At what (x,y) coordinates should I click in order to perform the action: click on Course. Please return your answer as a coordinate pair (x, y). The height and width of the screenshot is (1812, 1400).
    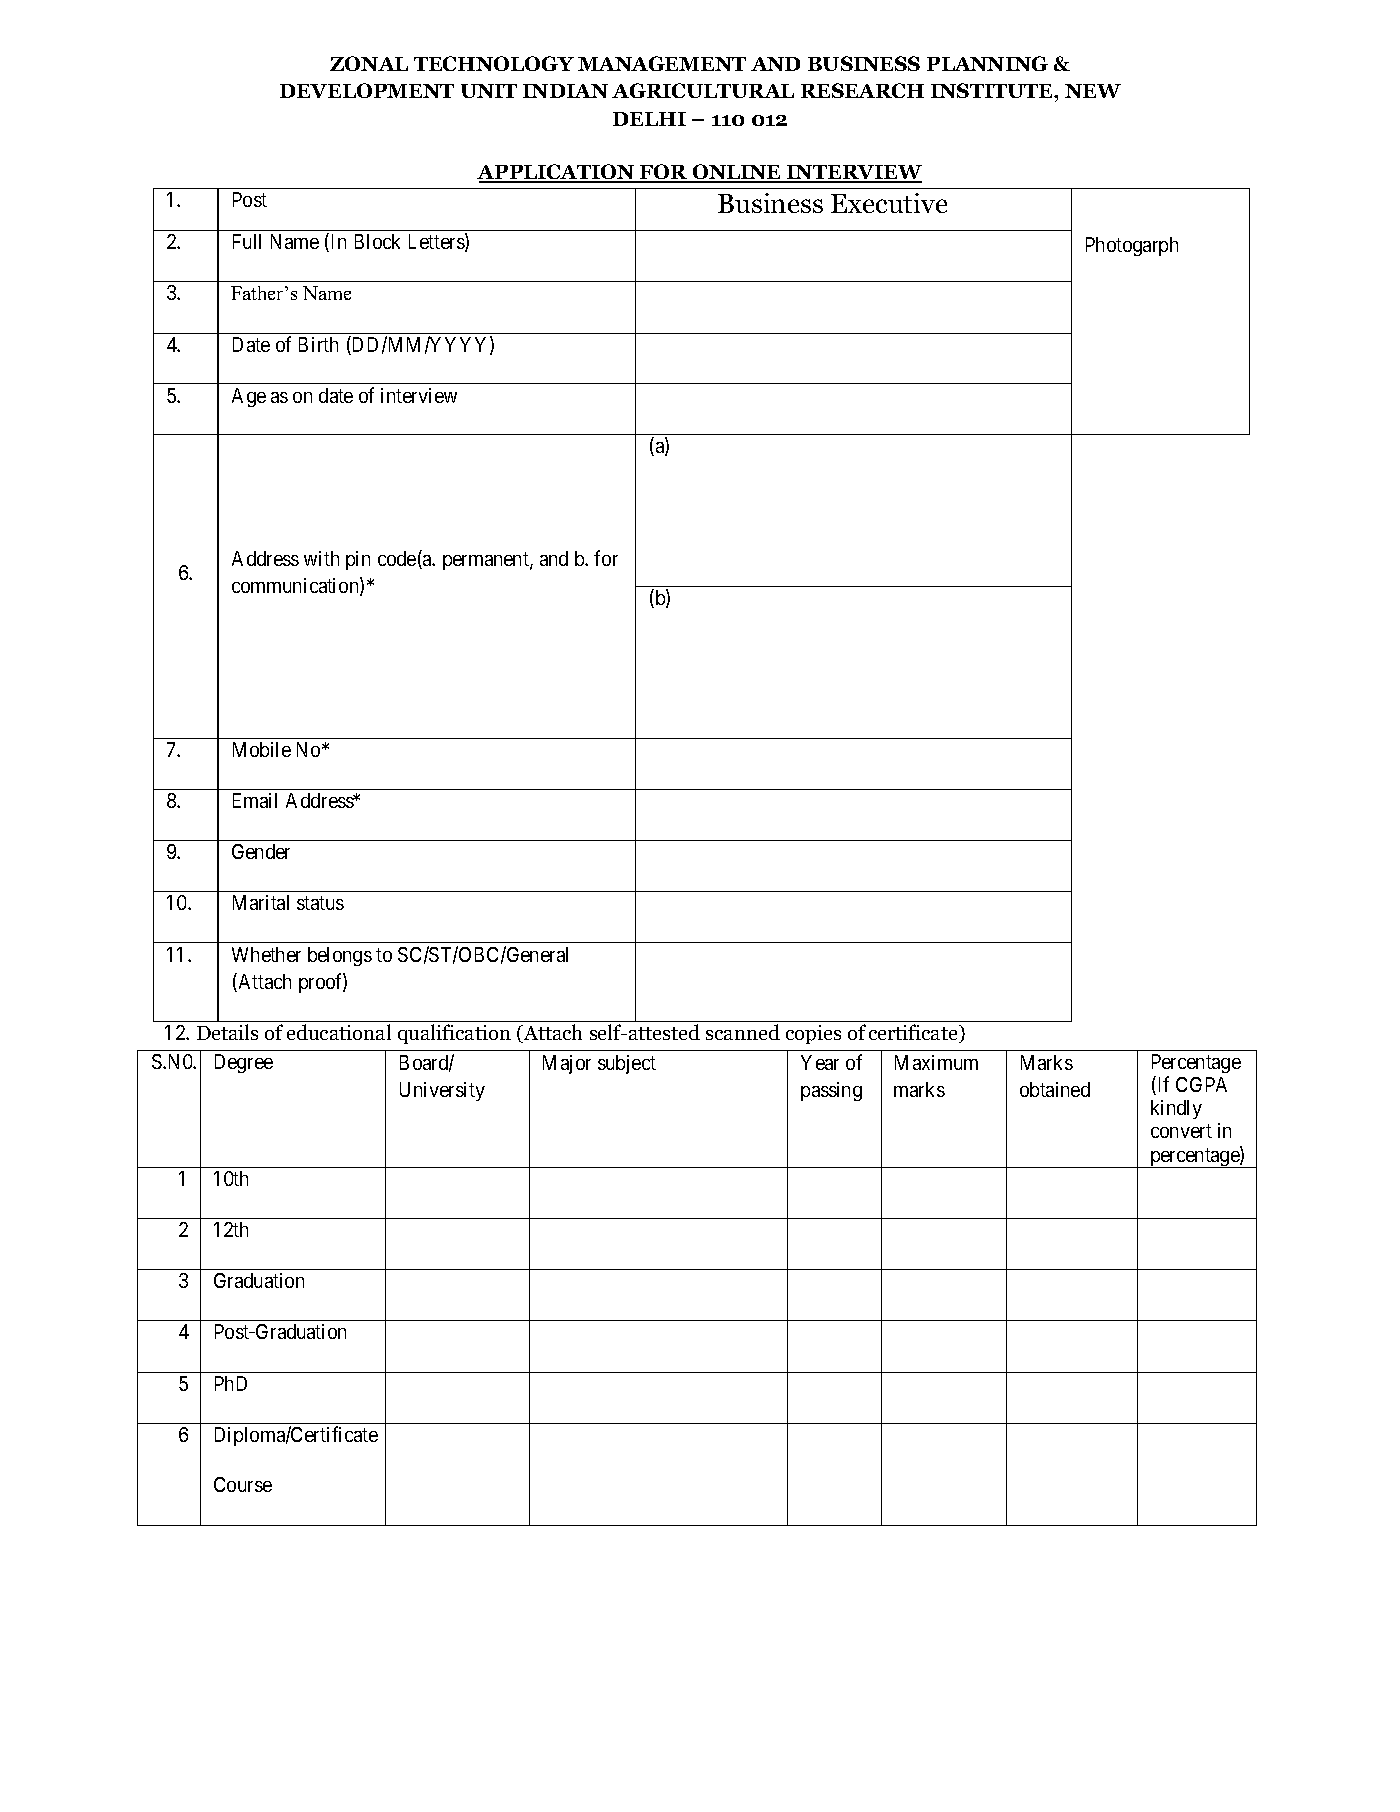
    Looking at the image, I should click on (243, 1484).
